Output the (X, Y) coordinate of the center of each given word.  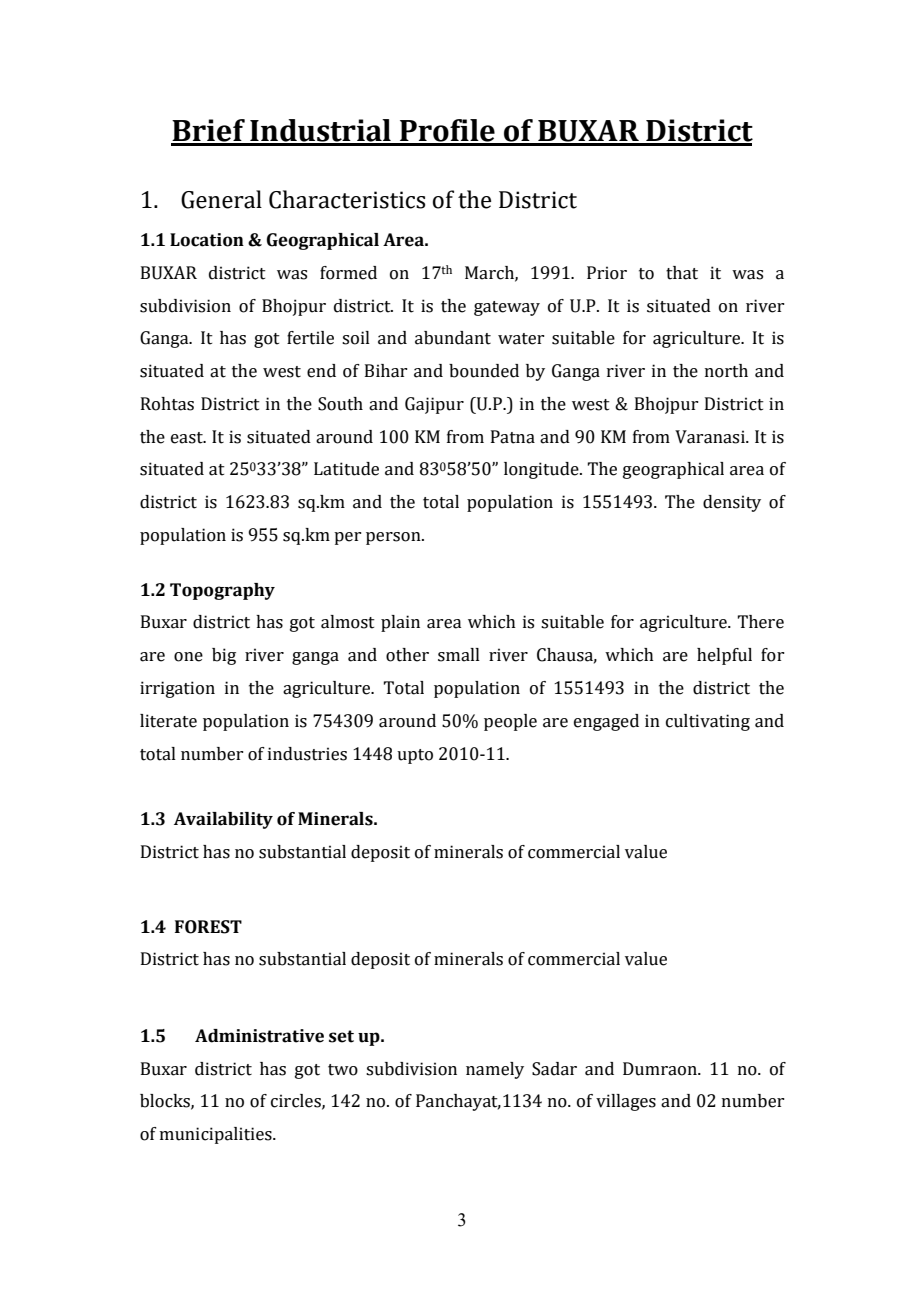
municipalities (217, 1135)
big (224, 656)
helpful (724, 656)
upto (415, 756)
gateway (507, 308)
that (682, 273)
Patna (513, 437)
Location (207, 240)
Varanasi (711, 437)
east (188, 438)
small (459, 655)
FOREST (208, 927)
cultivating (708, 722)
